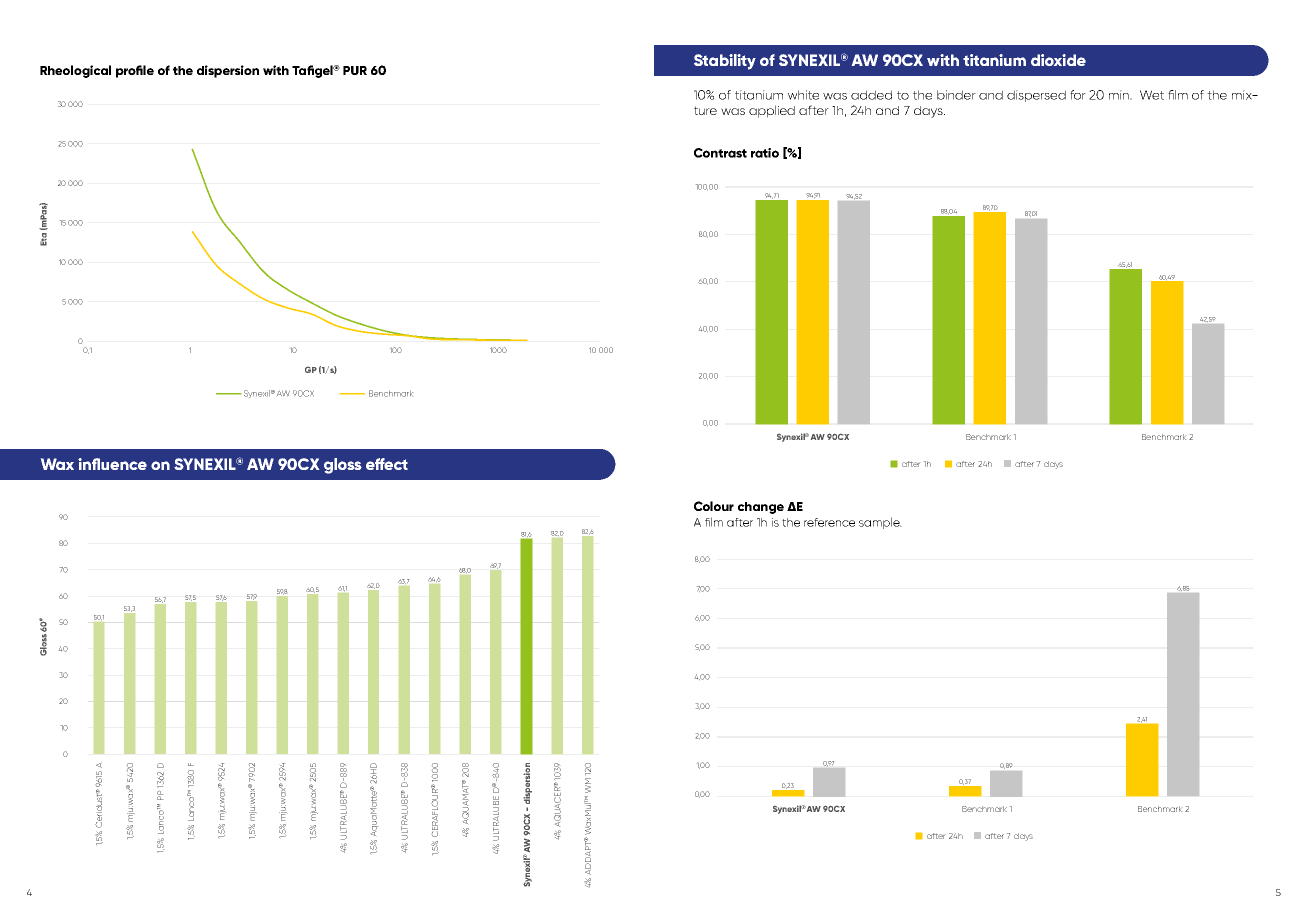  I want to click on white, so click(803, 95).
